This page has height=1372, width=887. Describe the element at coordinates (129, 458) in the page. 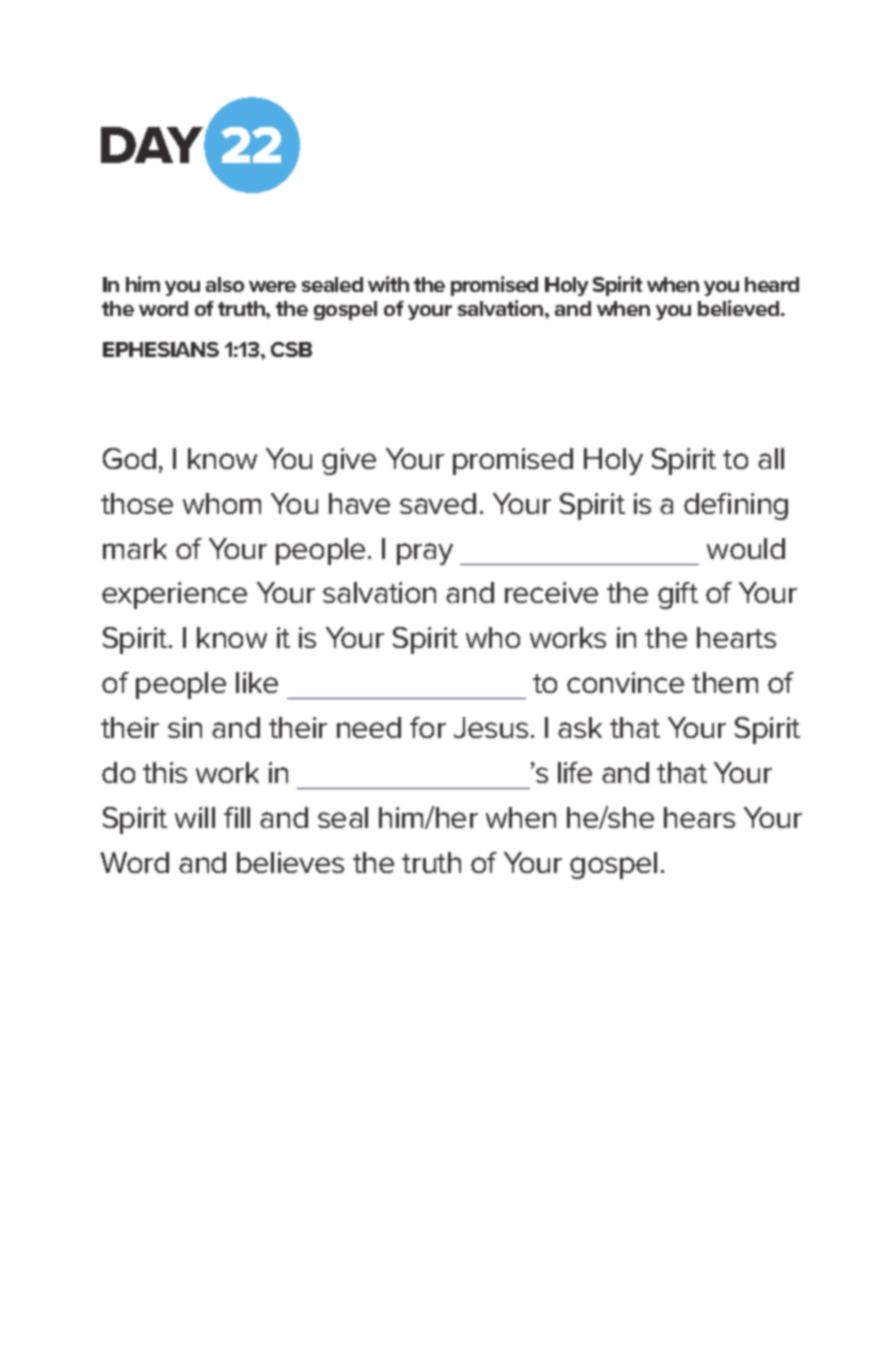

I see `God` at that location.
